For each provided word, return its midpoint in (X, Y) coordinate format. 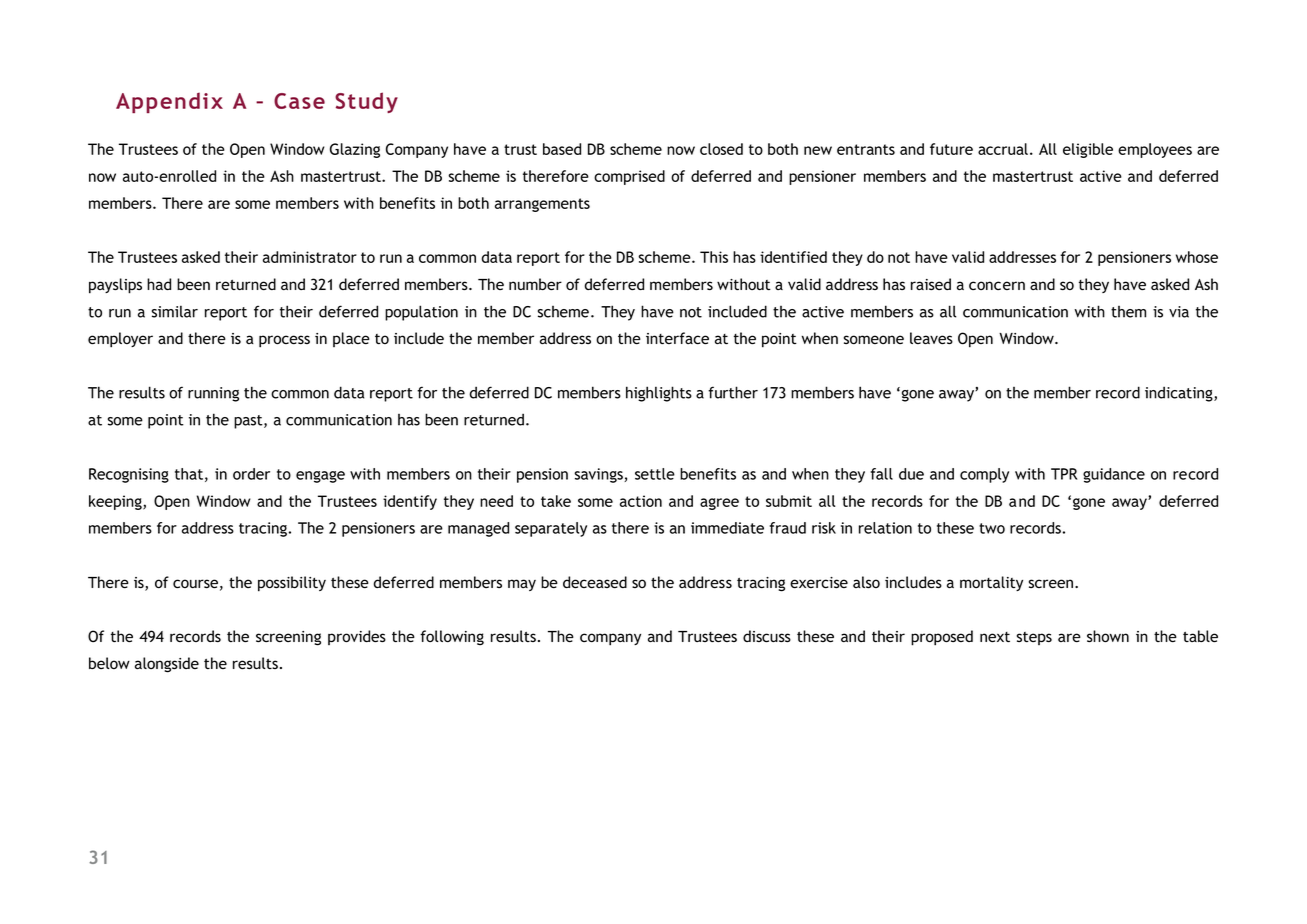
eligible (1088, 150)
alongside (167, 665)
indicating (1180, 394)
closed (721, 149)
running (213, 394)
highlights (659, 394)
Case (299, 101)
